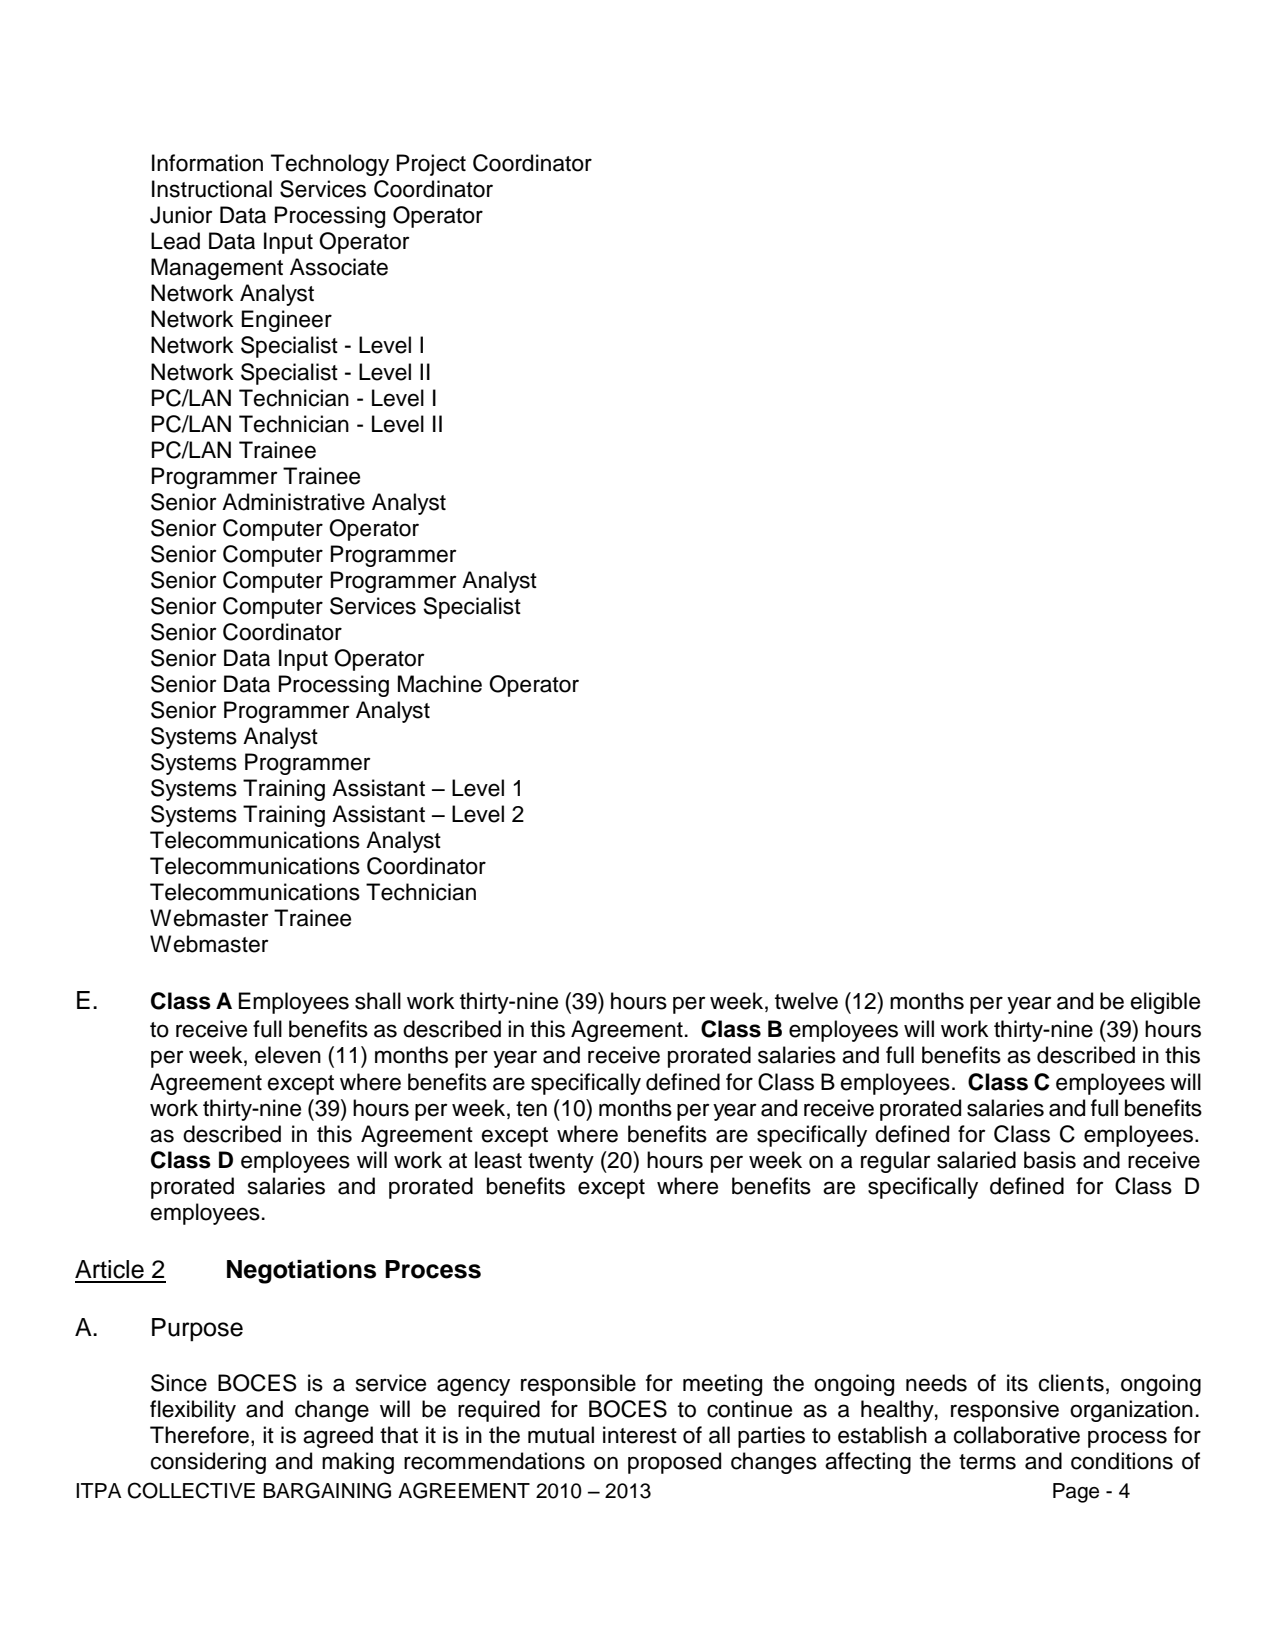  What do you see at coordinates (330, 165) in the screenshot?
I see `Technology` at bounding box center [330, 165].
